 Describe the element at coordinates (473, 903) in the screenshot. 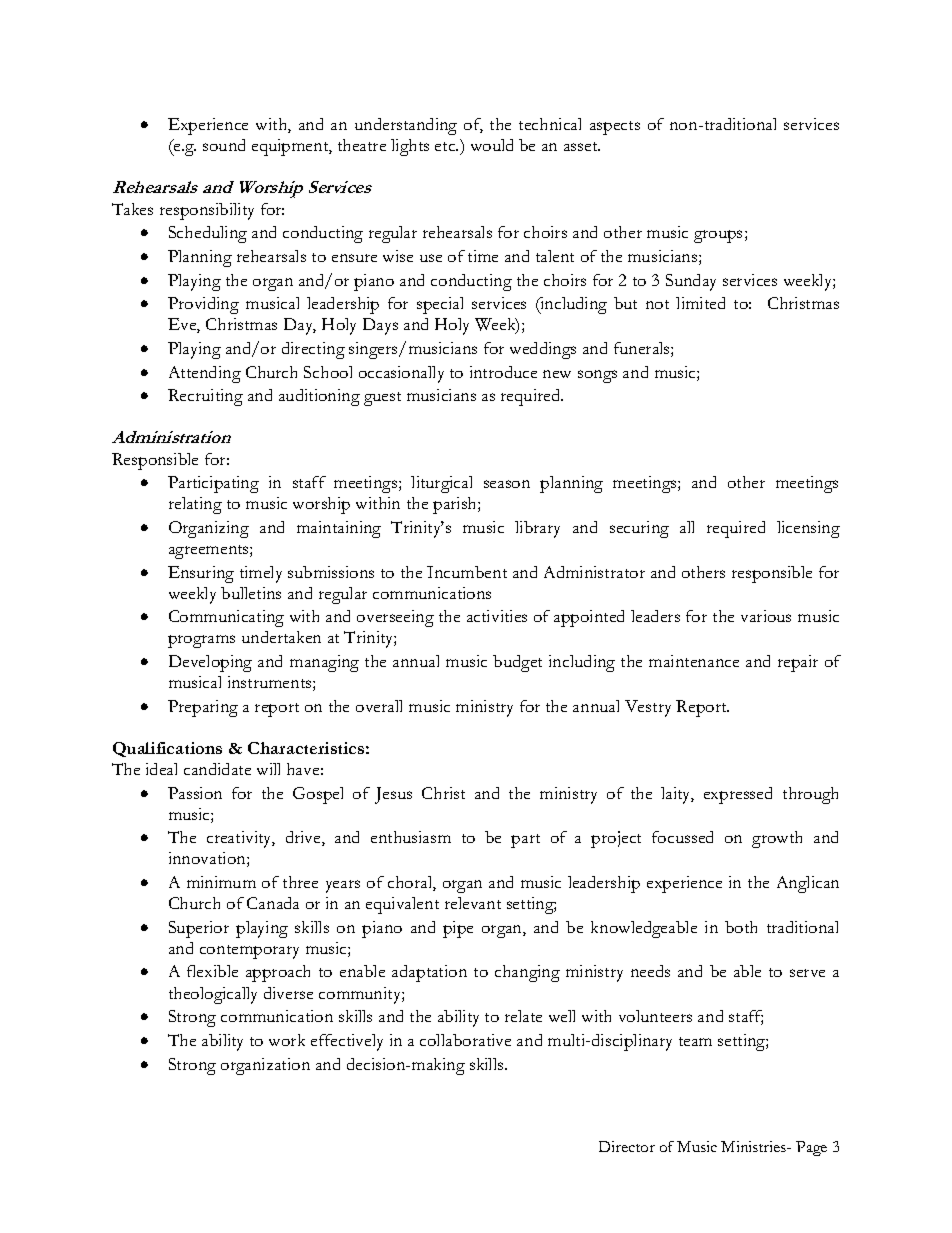

I see `relevant` at that location.
